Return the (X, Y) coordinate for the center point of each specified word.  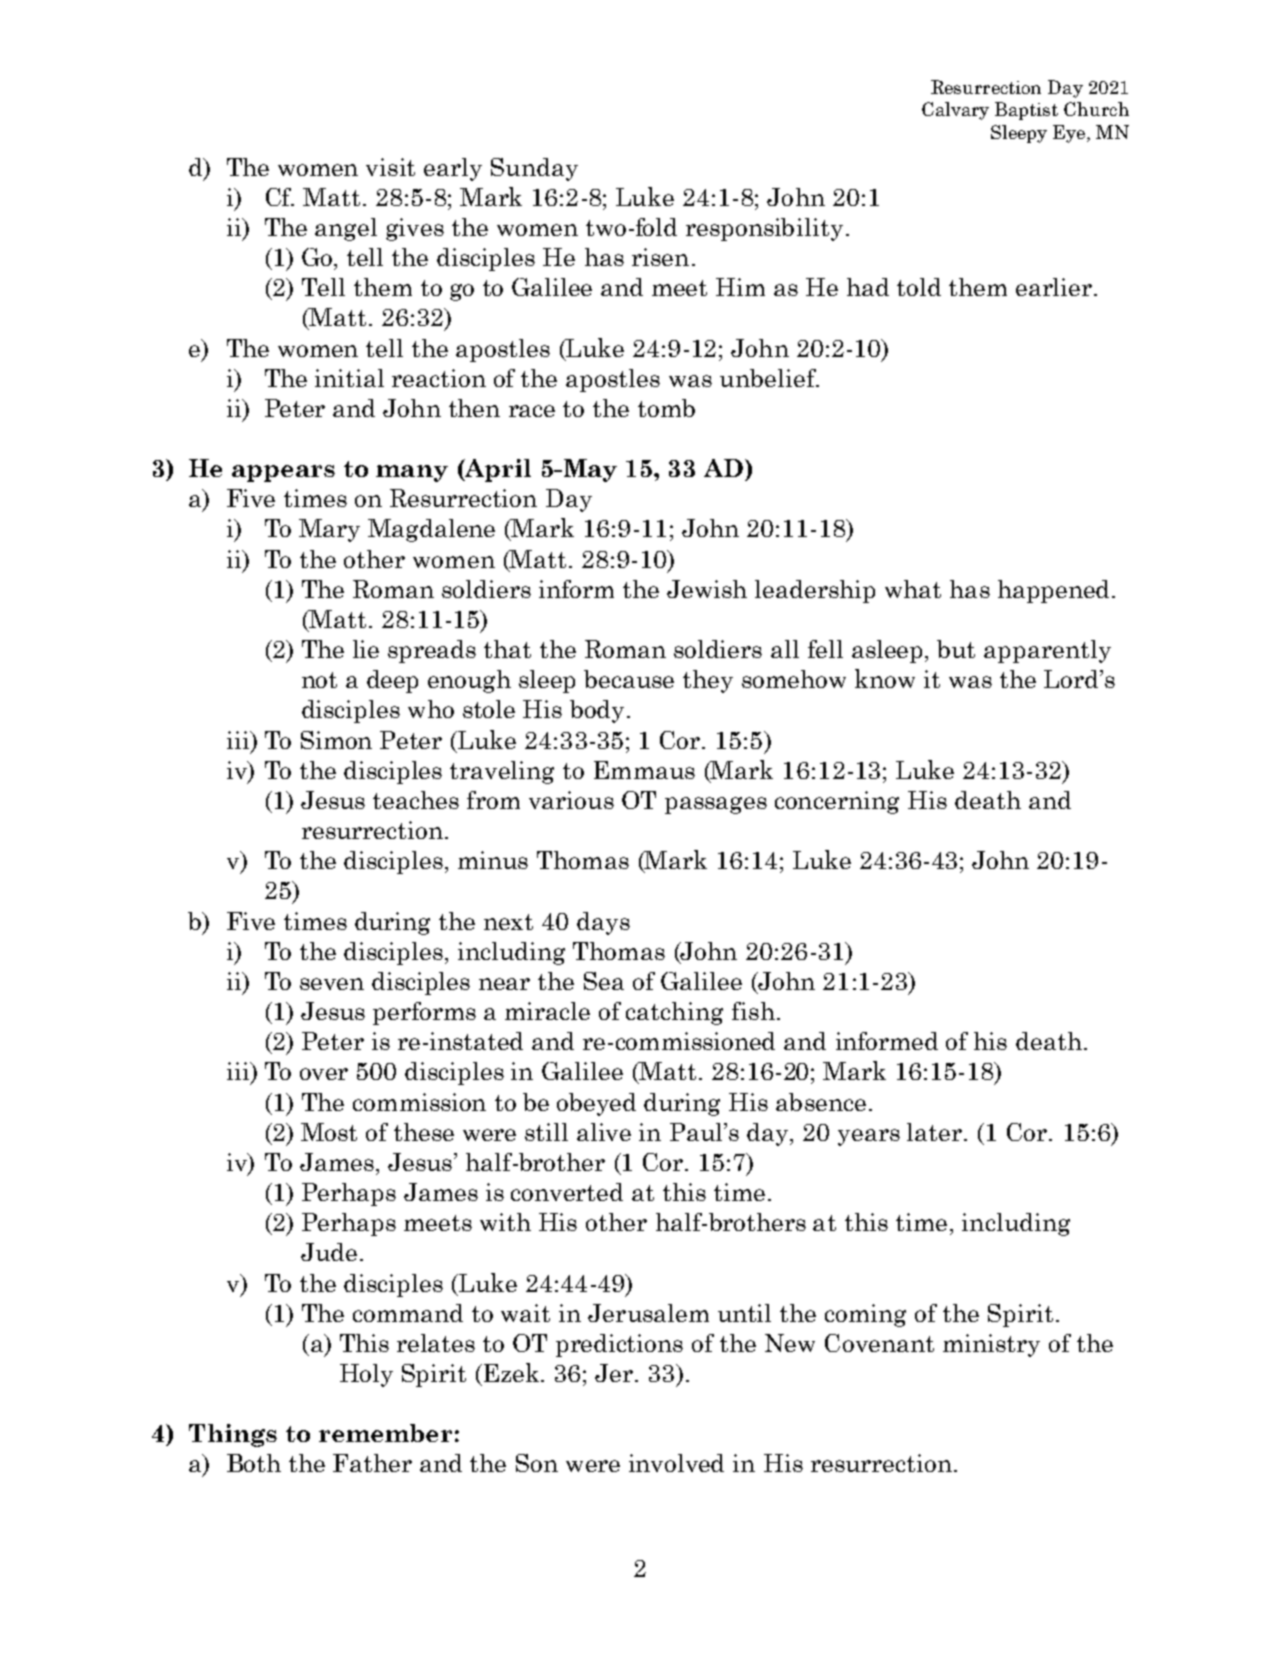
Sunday (534, 169)
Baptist (1026, 111)
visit (390, 167)
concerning (837, 802)
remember (385, 1433)
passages (716, 805)
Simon (336, 740)
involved (676, 1463)
